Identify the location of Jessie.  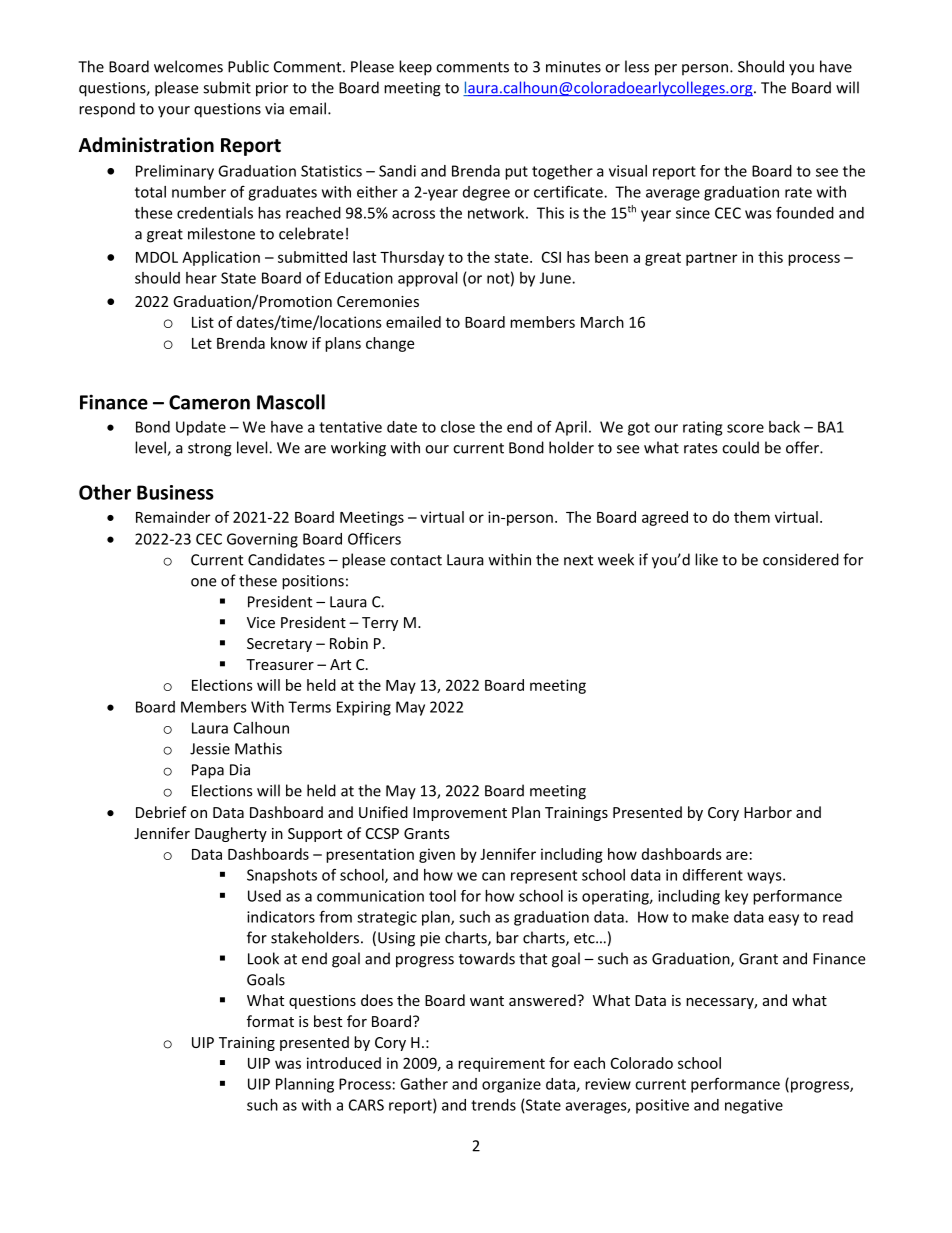
(210, 749).
